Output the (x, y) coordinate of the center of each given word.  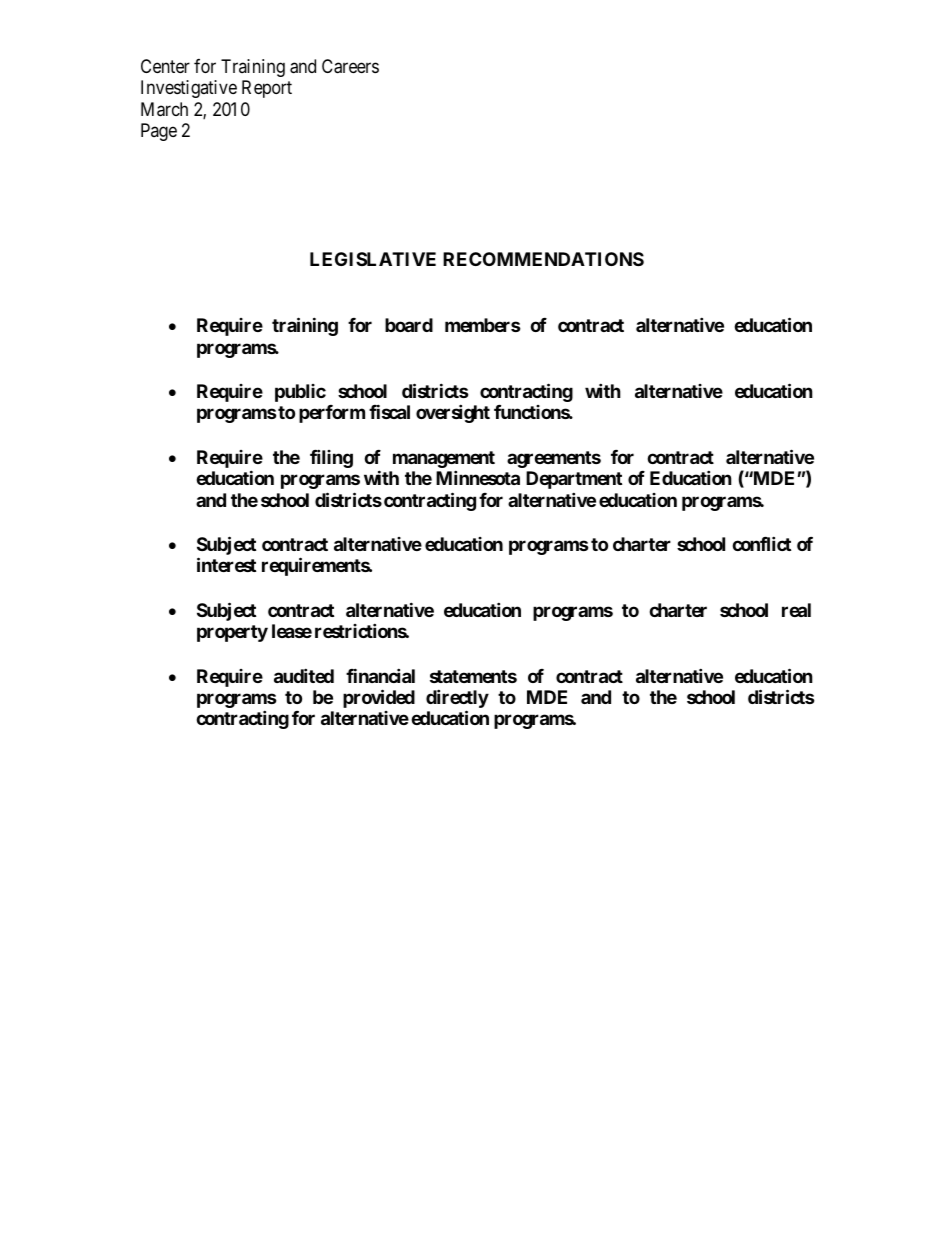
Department (574, 480)
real (796, 610)
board (409, 325)
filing (331, 458)
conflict (761, 543)
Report (267, 89)
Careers (350, 66)
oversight (453, 413)
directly (457, 700)
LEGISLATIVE (373, 259)
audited (304, 675)
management (444, 459)
